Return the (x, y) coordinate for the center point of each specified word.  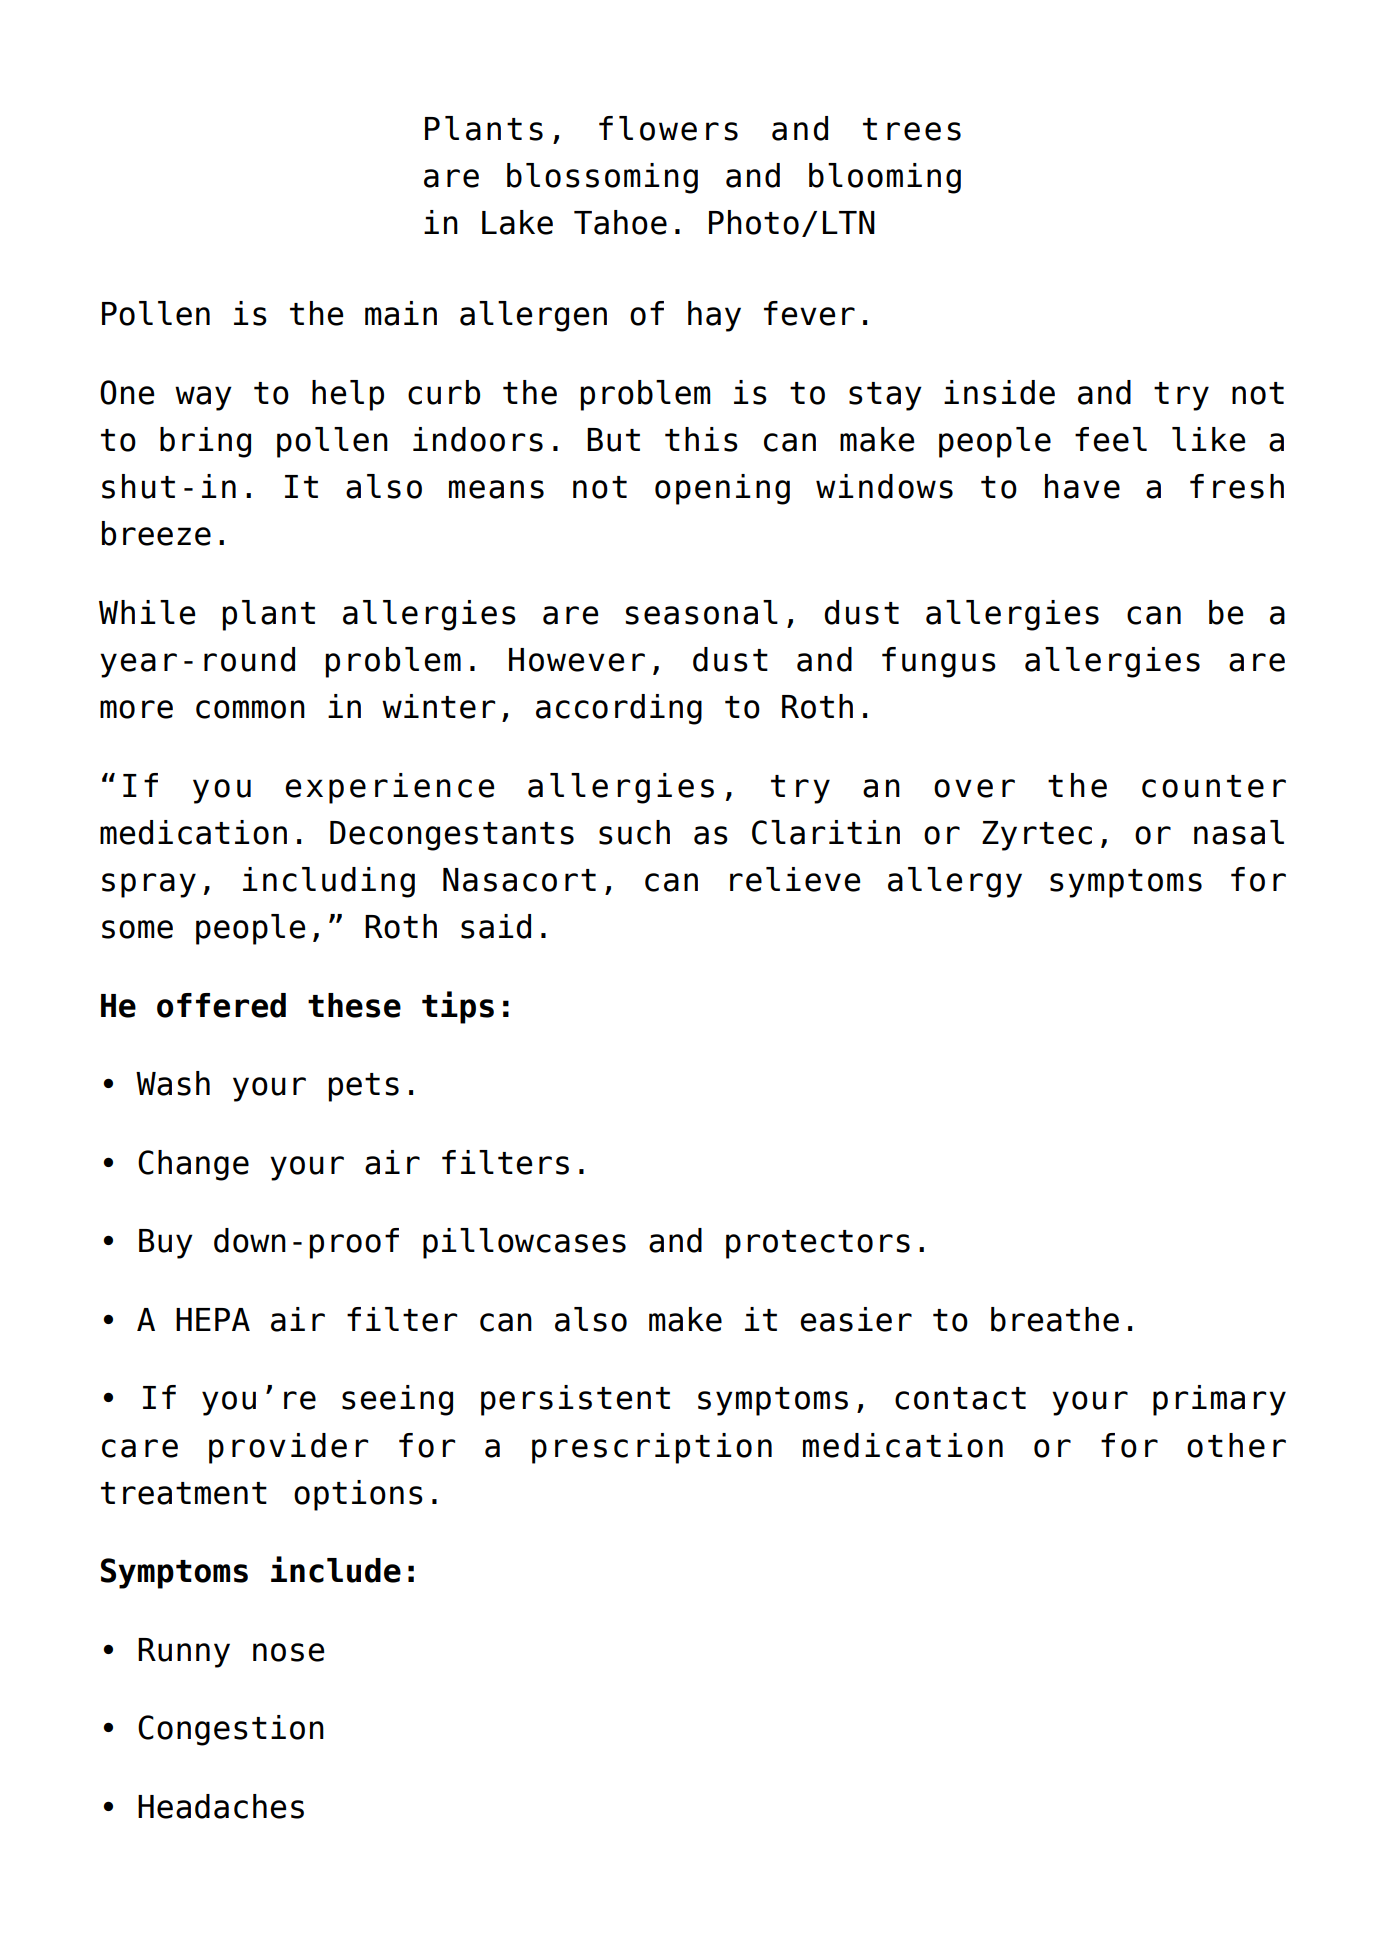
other (1236, 1445)
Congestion (231, 1730)
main (401, 313)
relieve (795, 879)
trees (912, 129)
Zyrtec (1037, 836)
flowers (668, 128)
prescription (652, 1448)
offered (221, 1005)
